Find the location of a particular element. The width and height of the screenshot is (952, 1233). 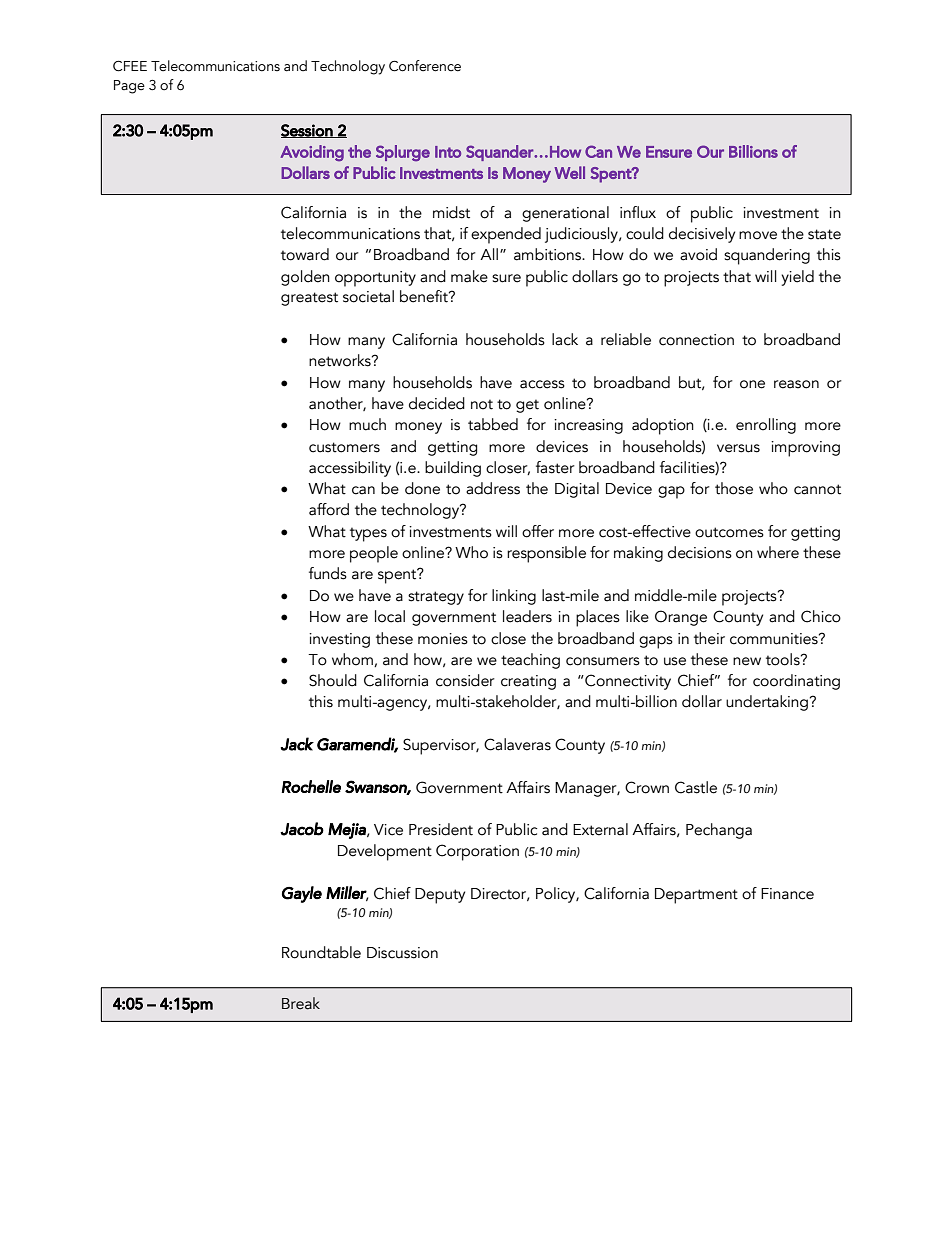

Department is located at coordinates (696, 896).
